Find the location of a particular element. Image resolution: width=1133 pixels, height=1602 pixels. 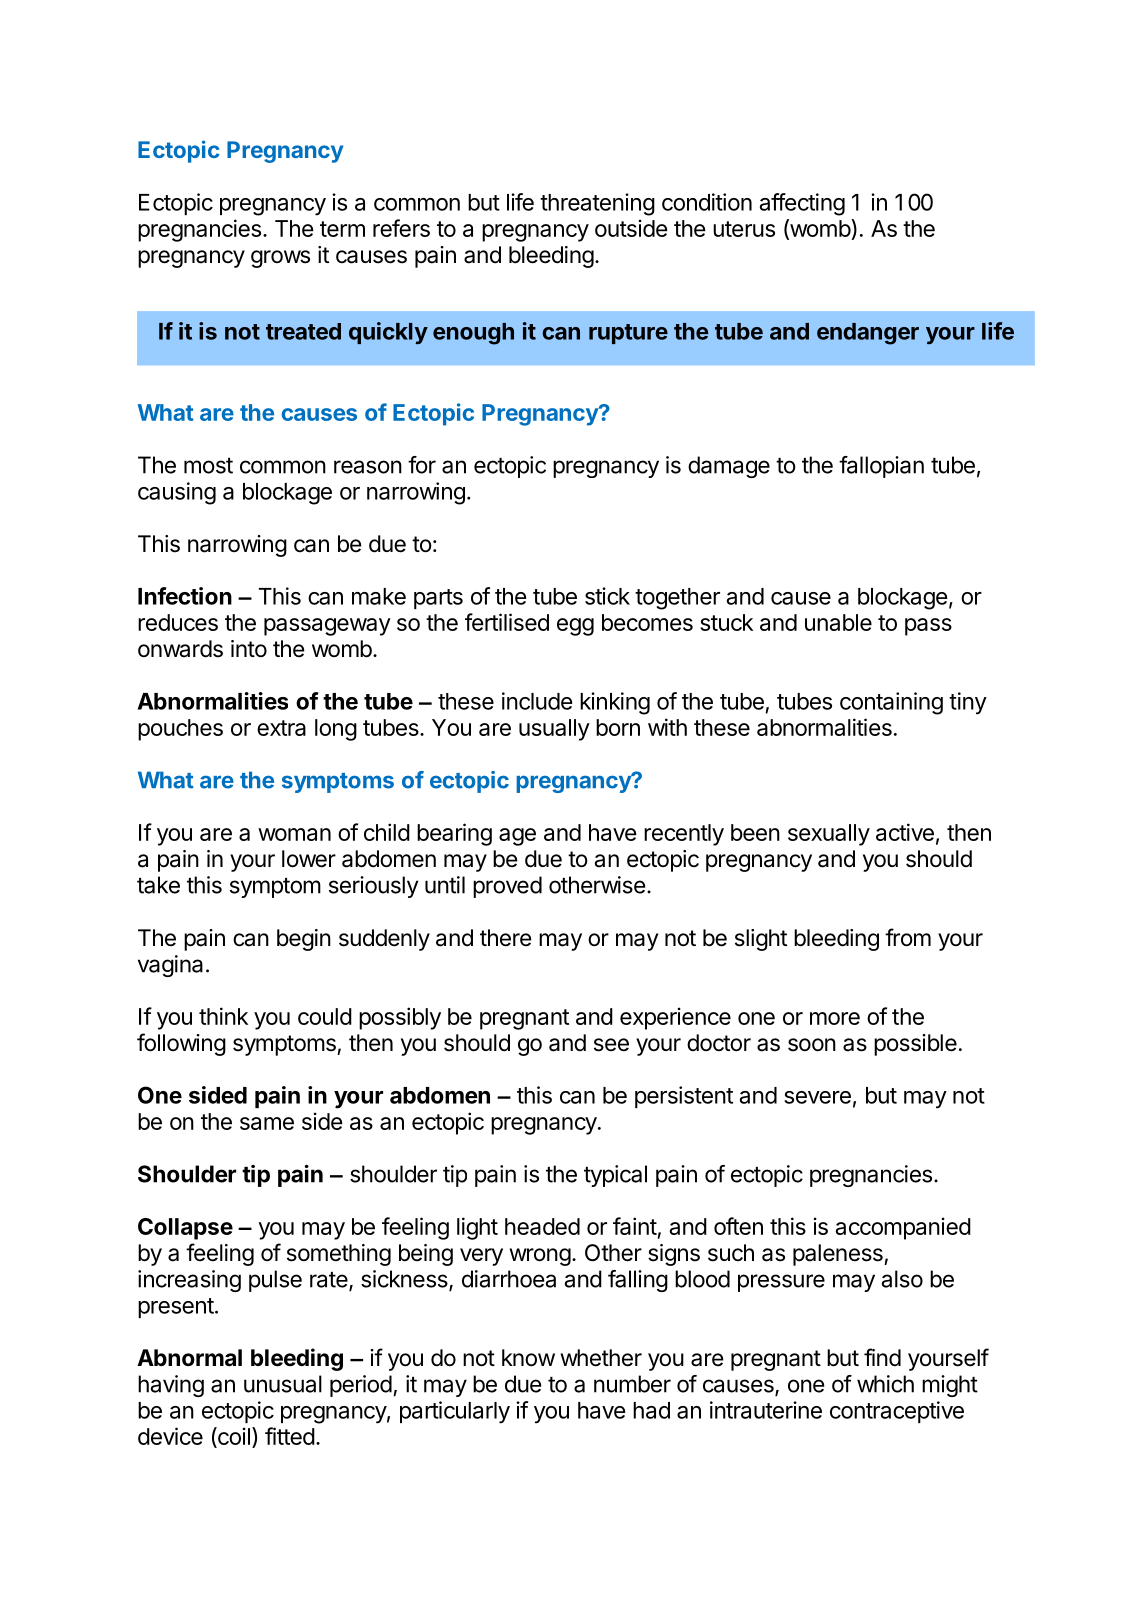

proved is located at coordinates (507, 887).
